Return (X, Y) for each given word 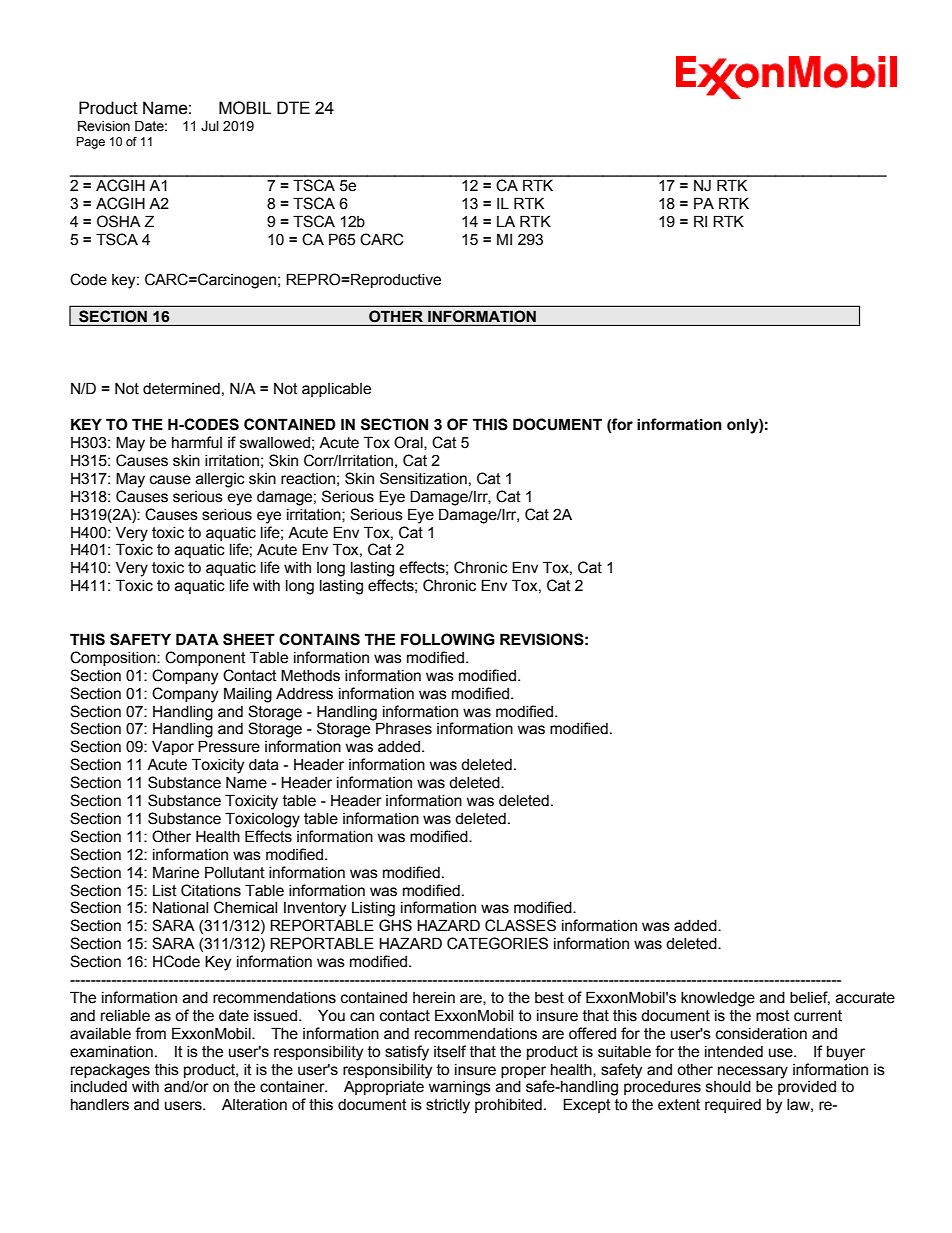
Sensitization (423, 478)
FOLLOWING (448, 639)
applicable (336, 390)
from (150, 1033)
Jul (210, 126)
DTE (293, 107)
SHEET (249, 639)
